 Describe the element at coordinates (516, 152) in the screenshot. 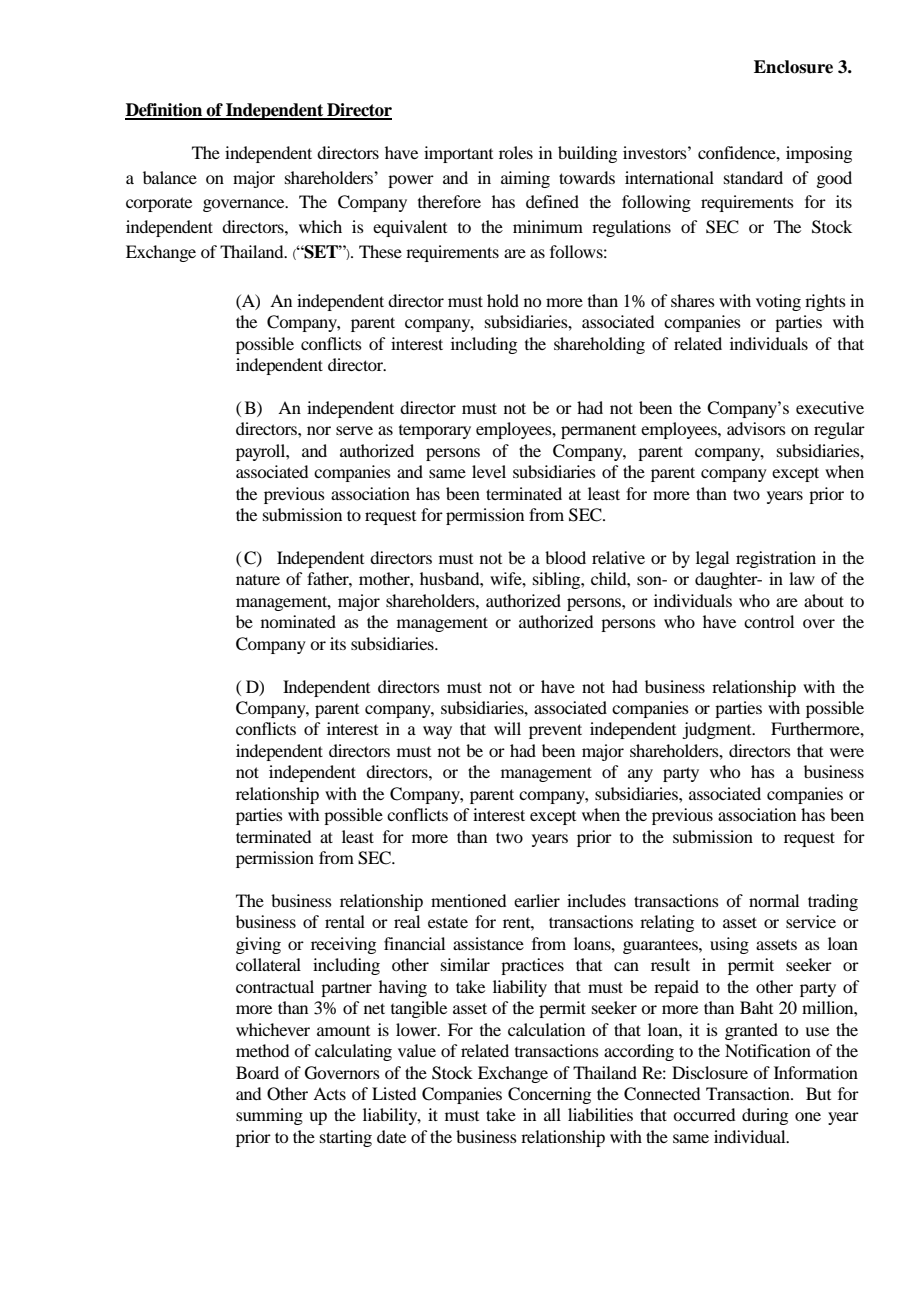

I see `roles` at that location.
